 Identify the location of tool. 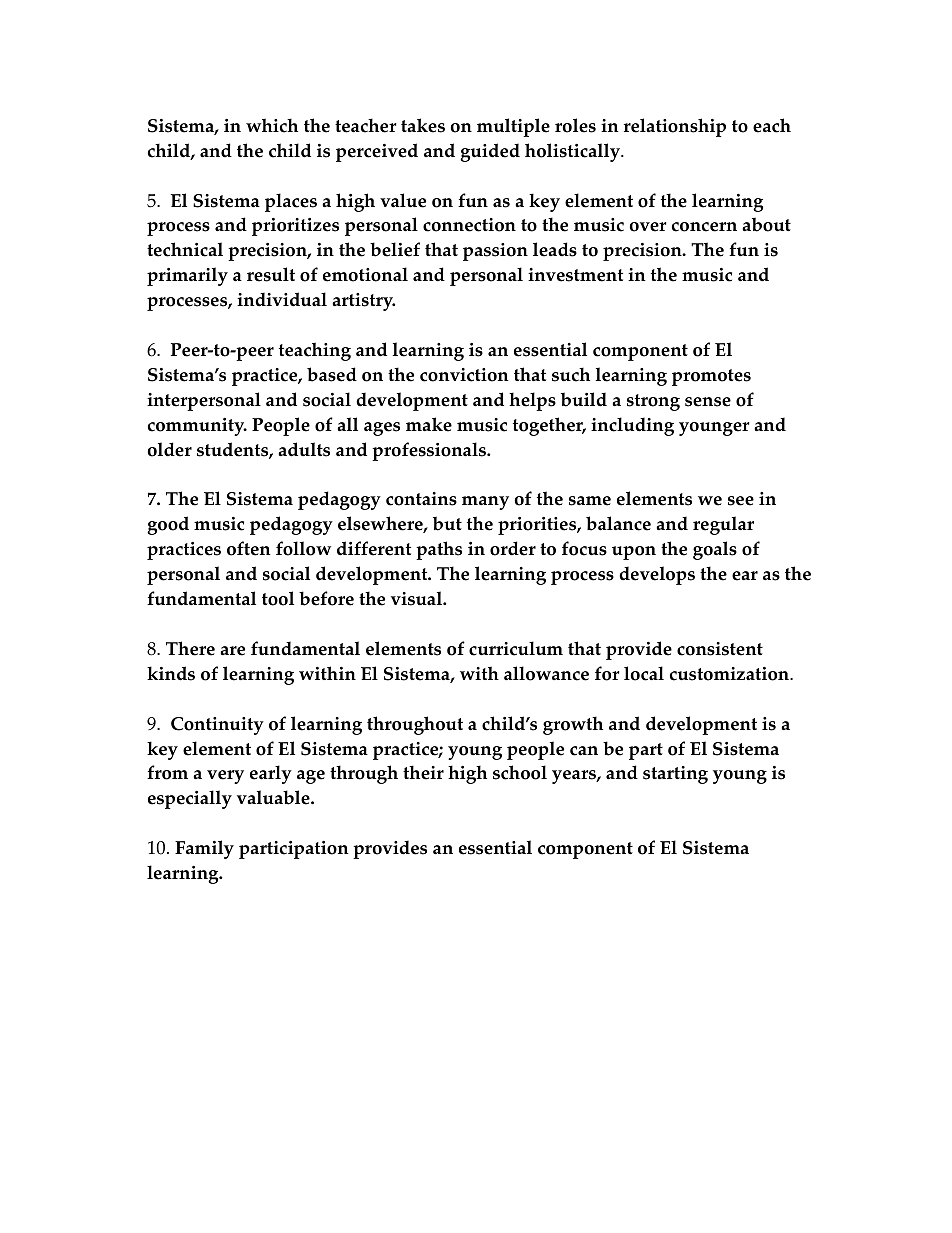
(278, 598).
